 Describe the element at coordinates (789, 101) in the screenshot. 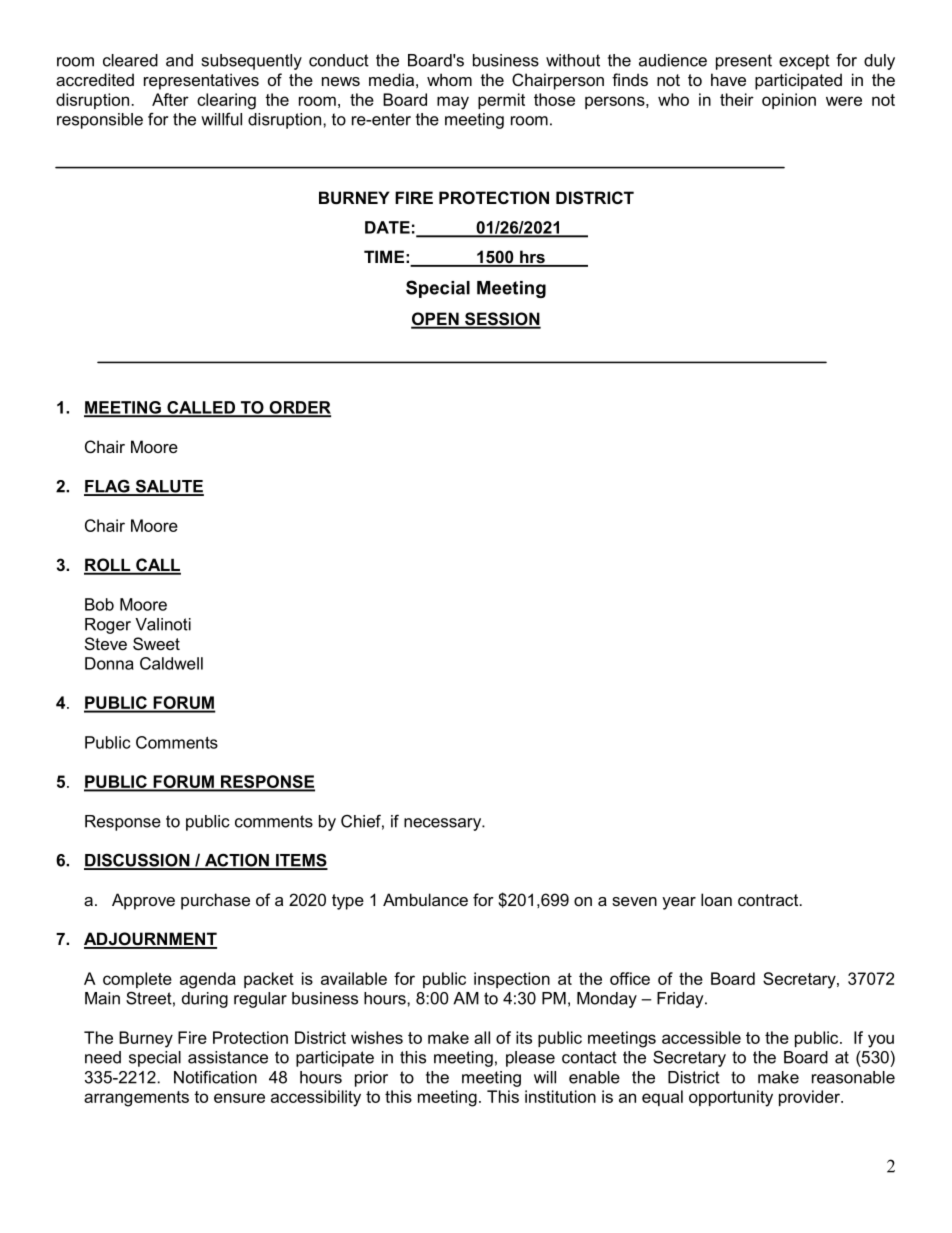

I see `opinion` at that location.
